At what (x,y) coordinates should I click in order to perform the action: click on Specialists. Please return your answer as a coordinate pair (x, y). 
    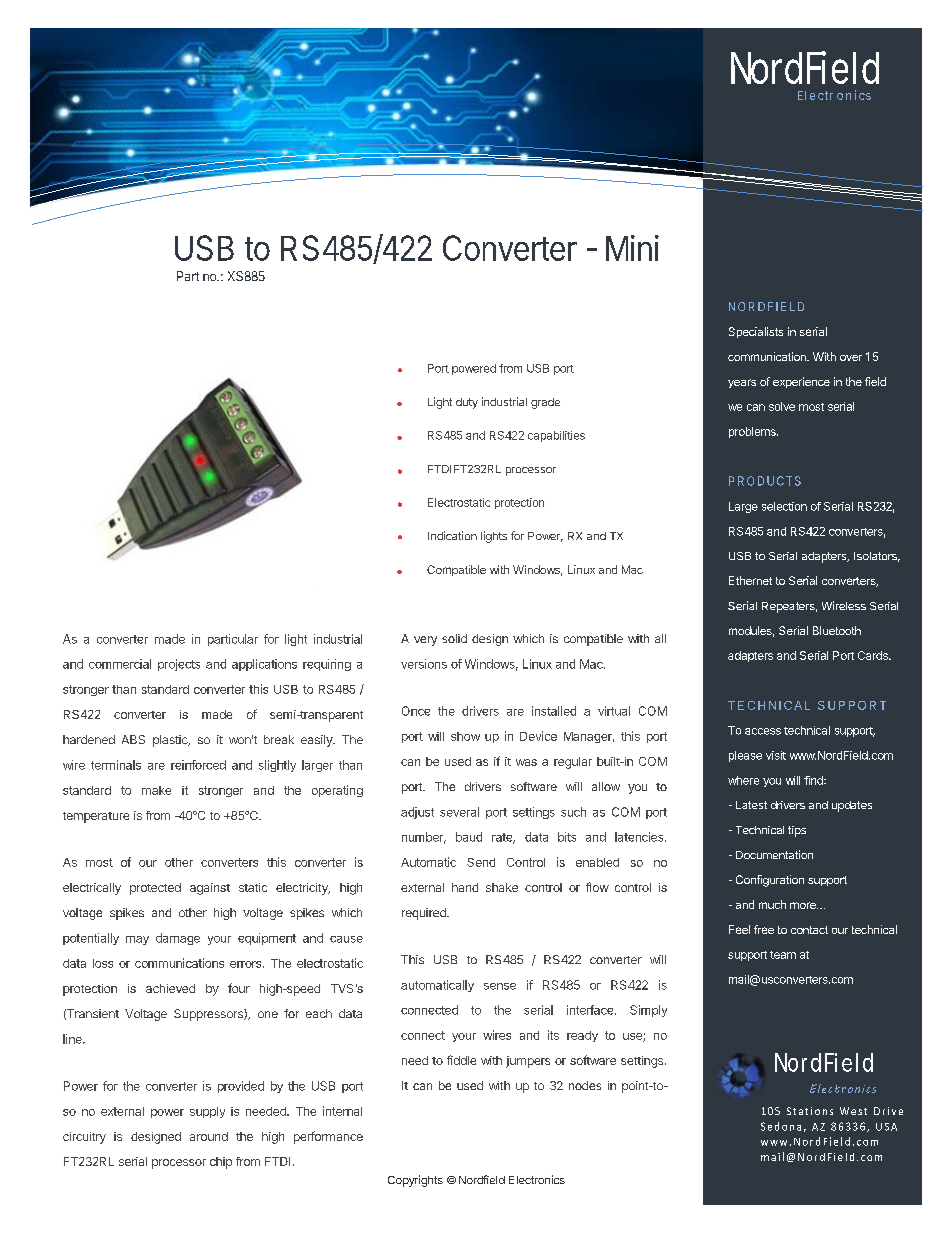
    Looking at the image, I should click on (756, 332).
